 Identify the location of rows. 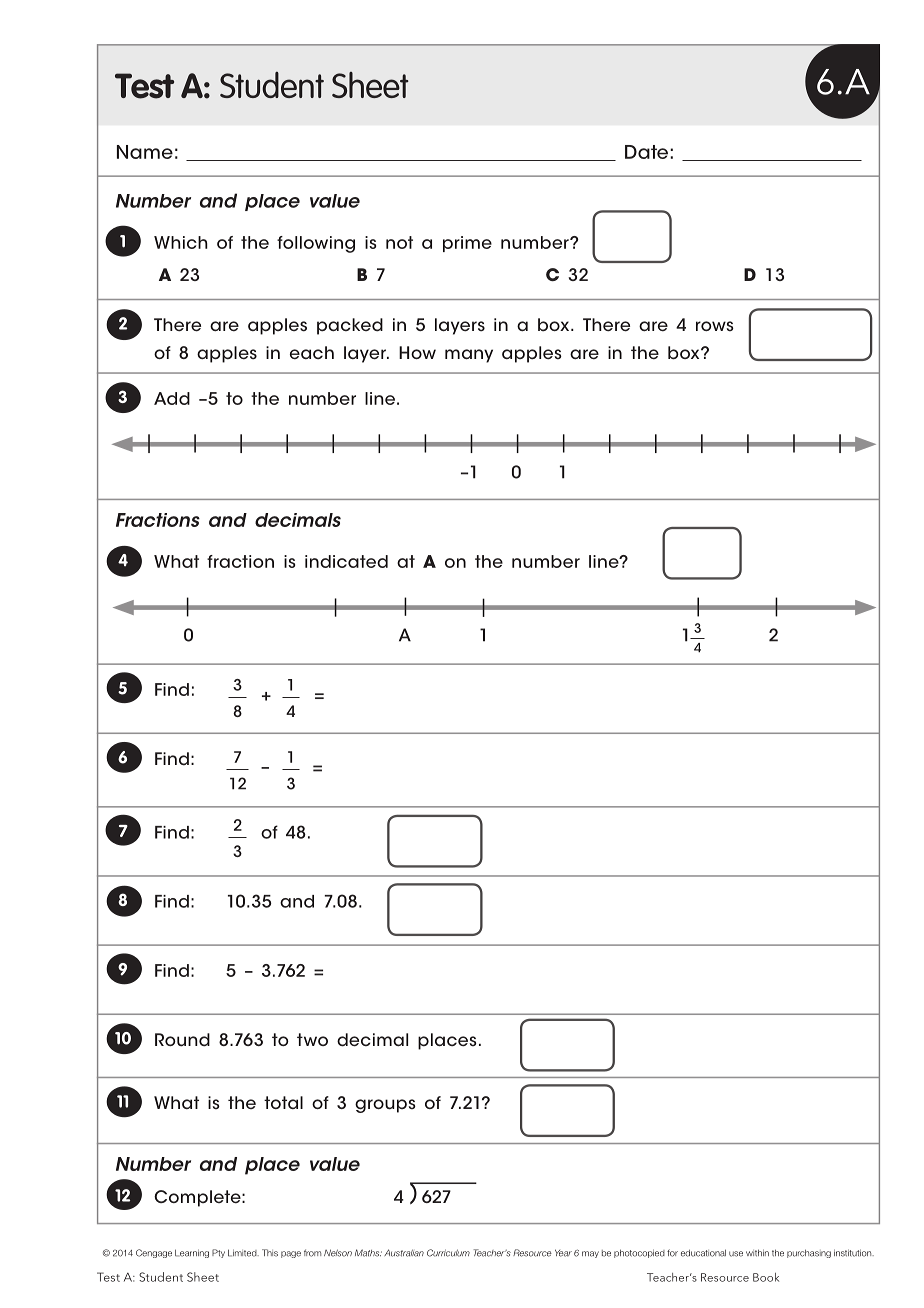
(715, 326).
